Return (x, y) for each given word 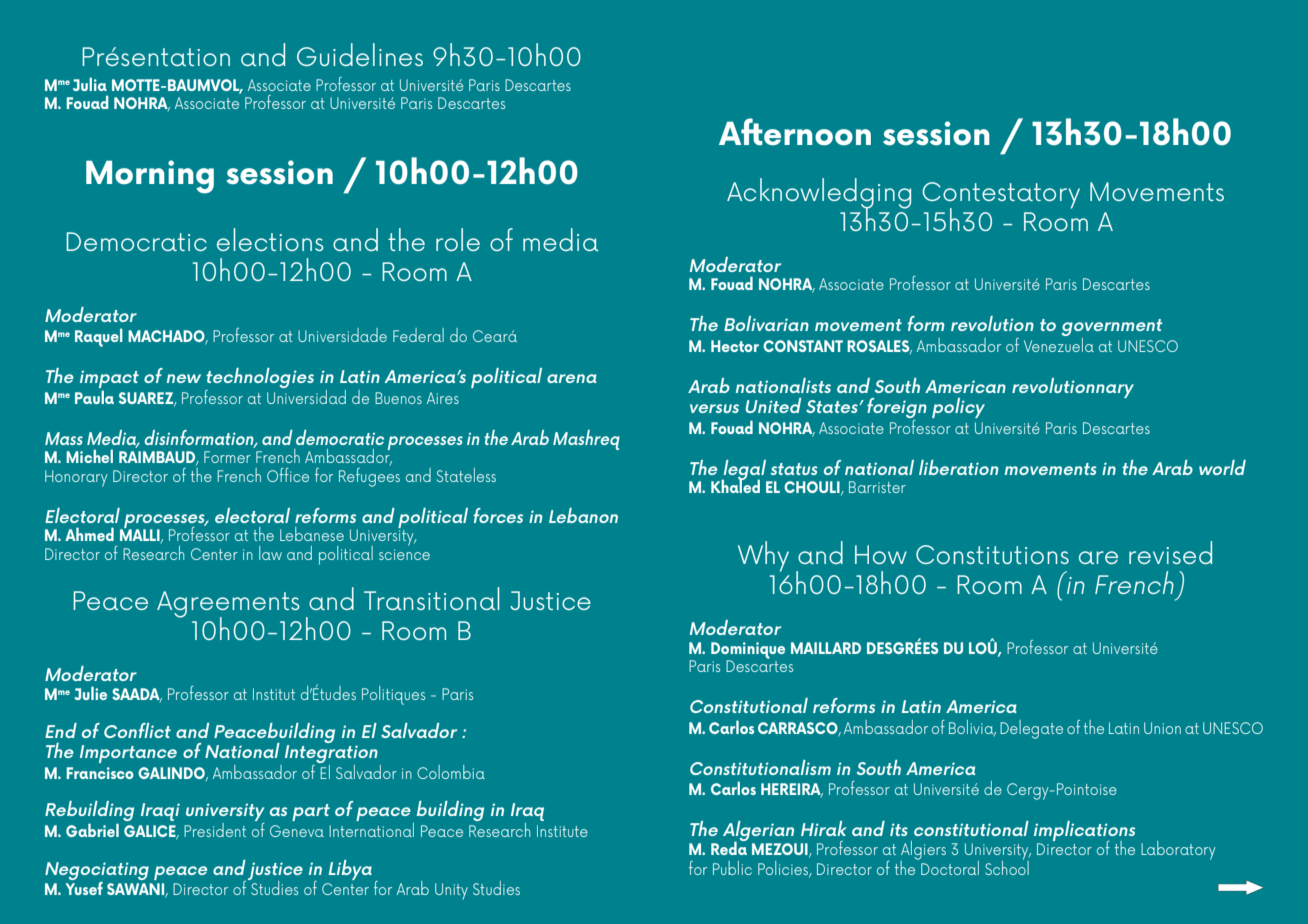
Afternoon (795, 132)
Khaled (735, 485)
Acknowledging (819, 194)
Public (732, 868)
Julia (90, 84)
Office (288, 475)
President (215, 830)
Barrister (877, 487)
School (1007, 867)
